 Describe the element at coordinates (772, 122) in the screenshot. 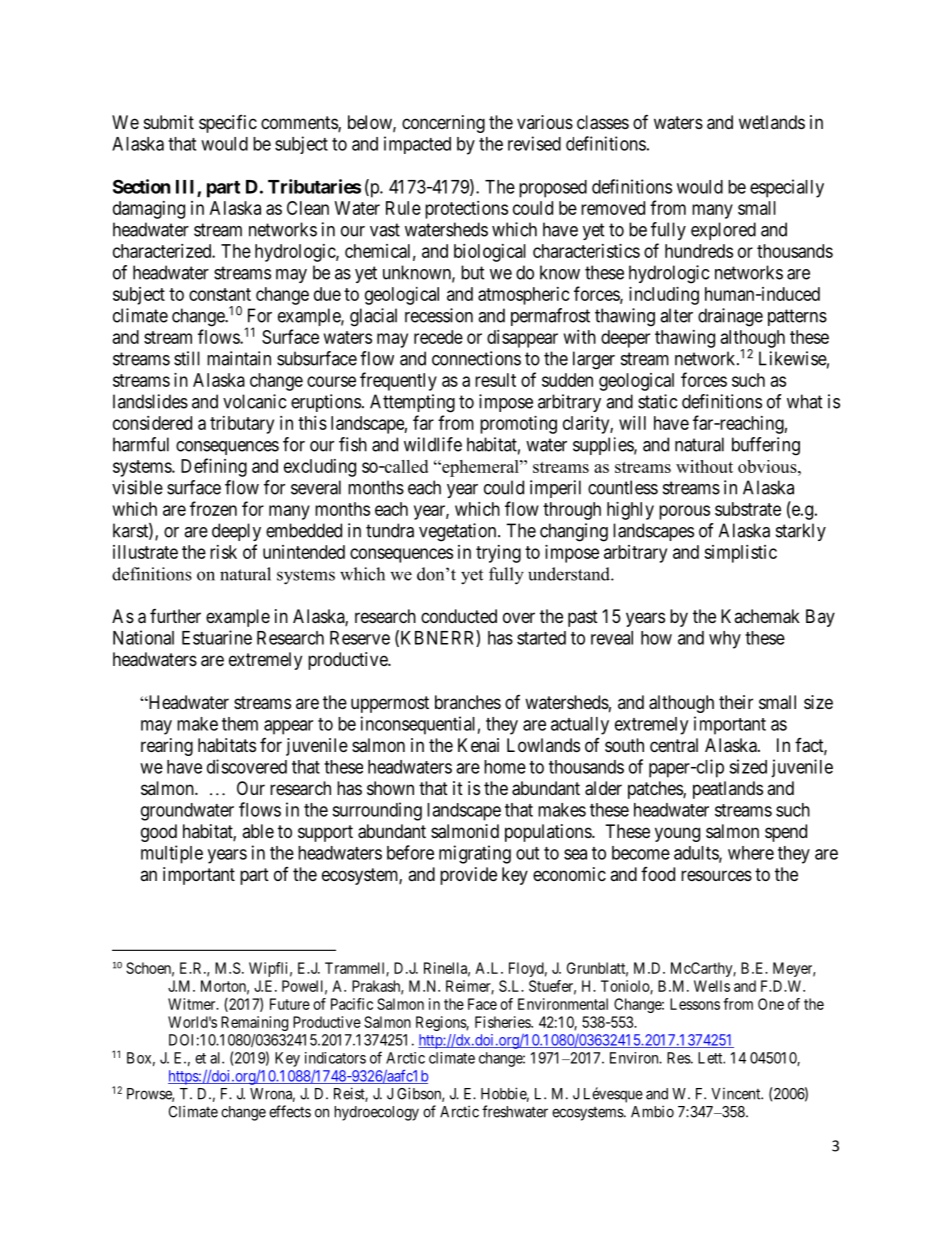

I see `wetlands` at that location.
